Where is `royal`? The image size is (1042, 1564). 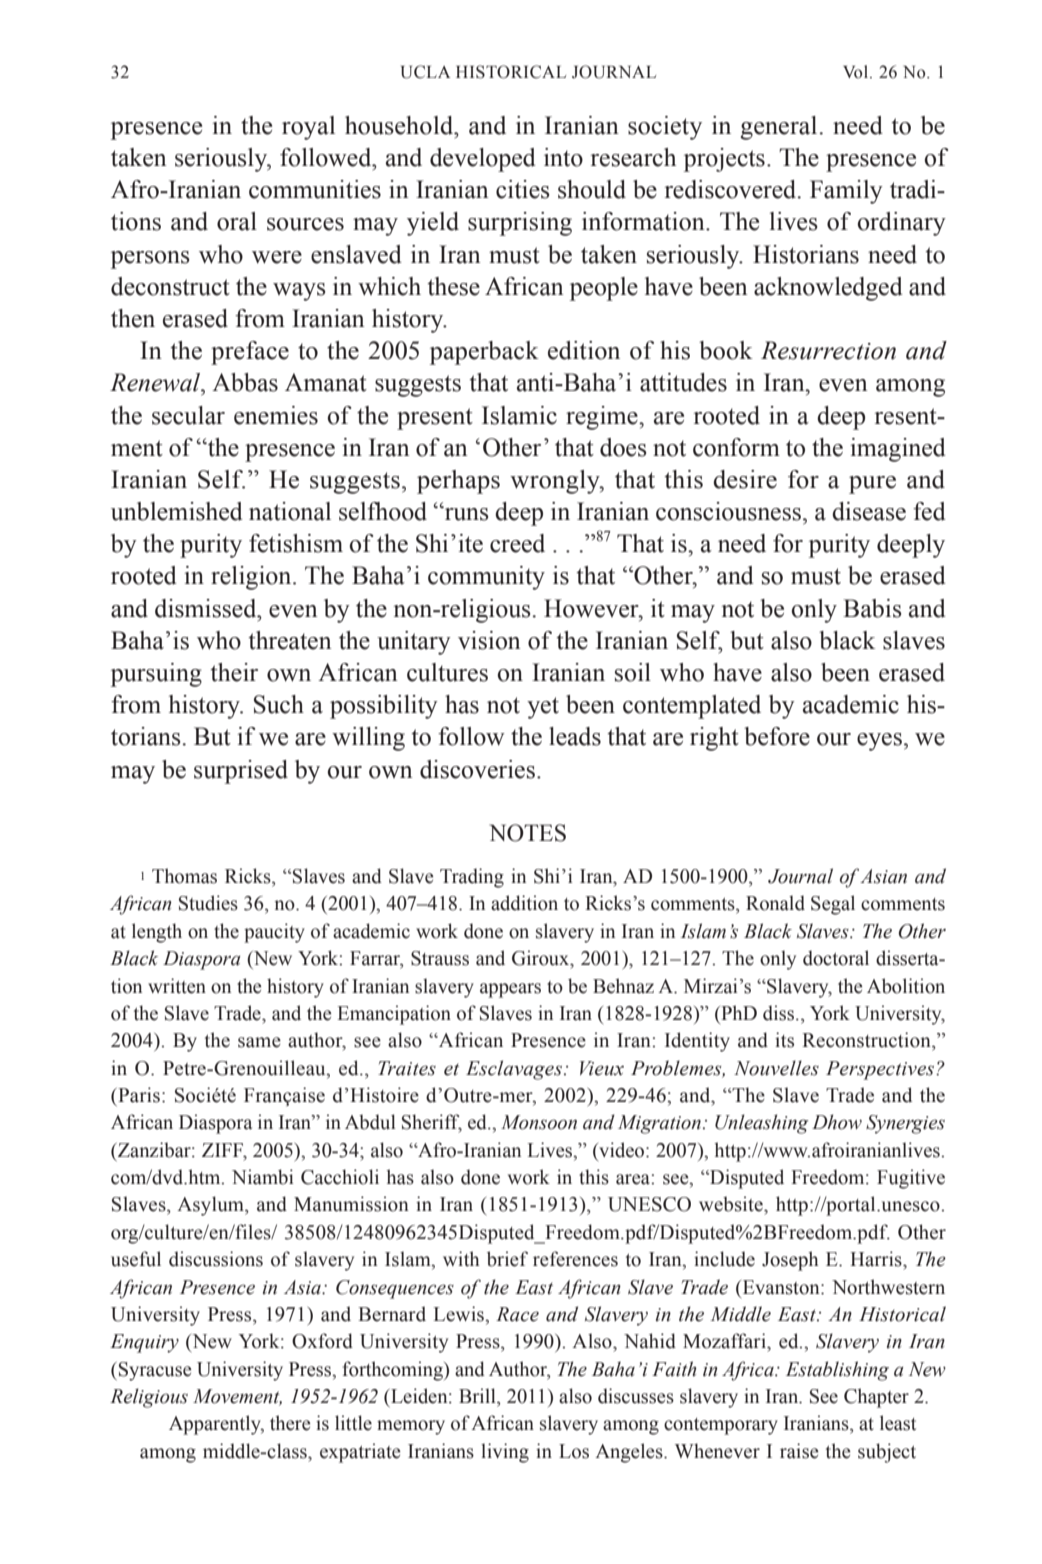 royal is located at coordinates (308, 128).
